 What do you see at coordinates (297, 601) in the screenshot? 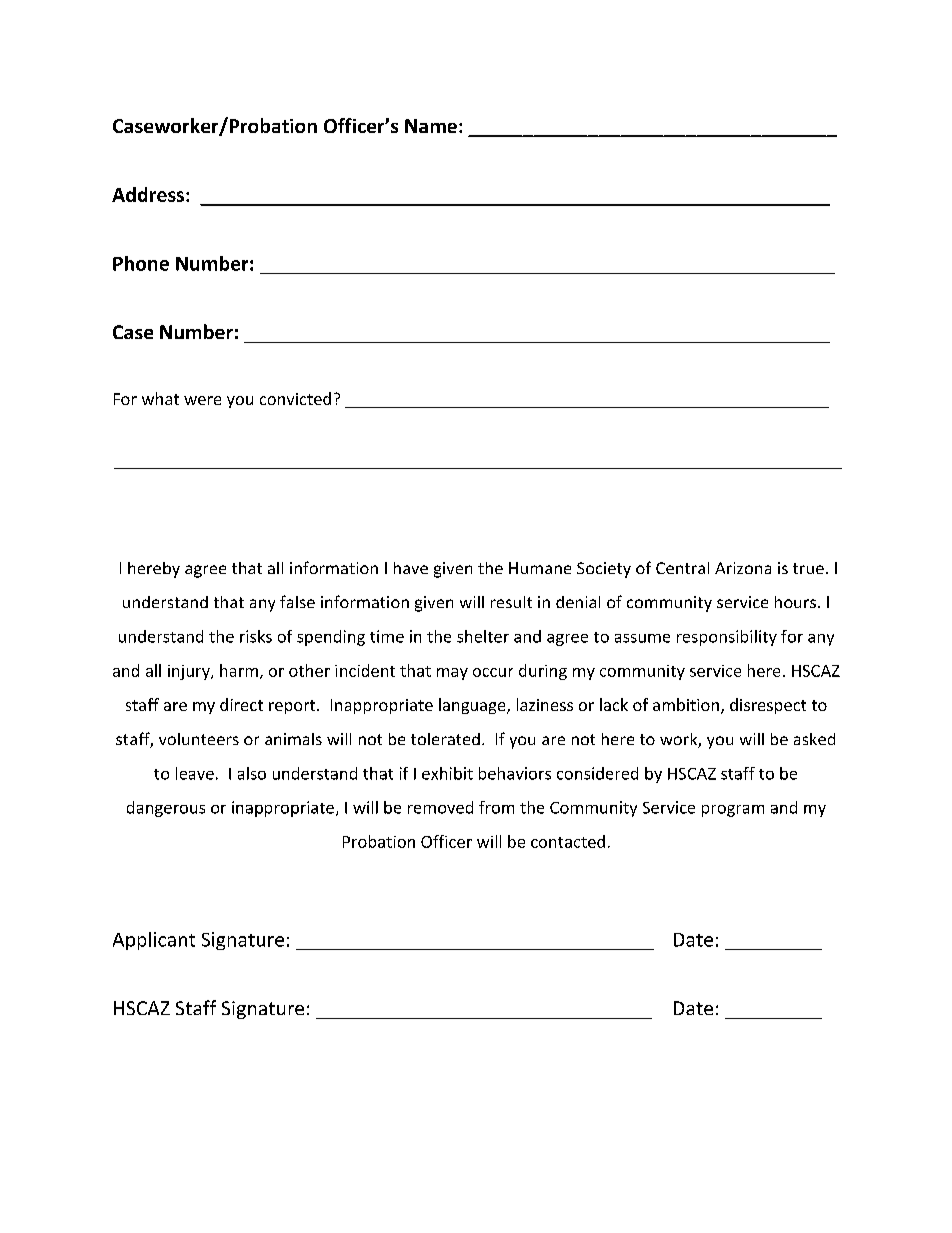
I see `false` at bounding box center [297, 601].
